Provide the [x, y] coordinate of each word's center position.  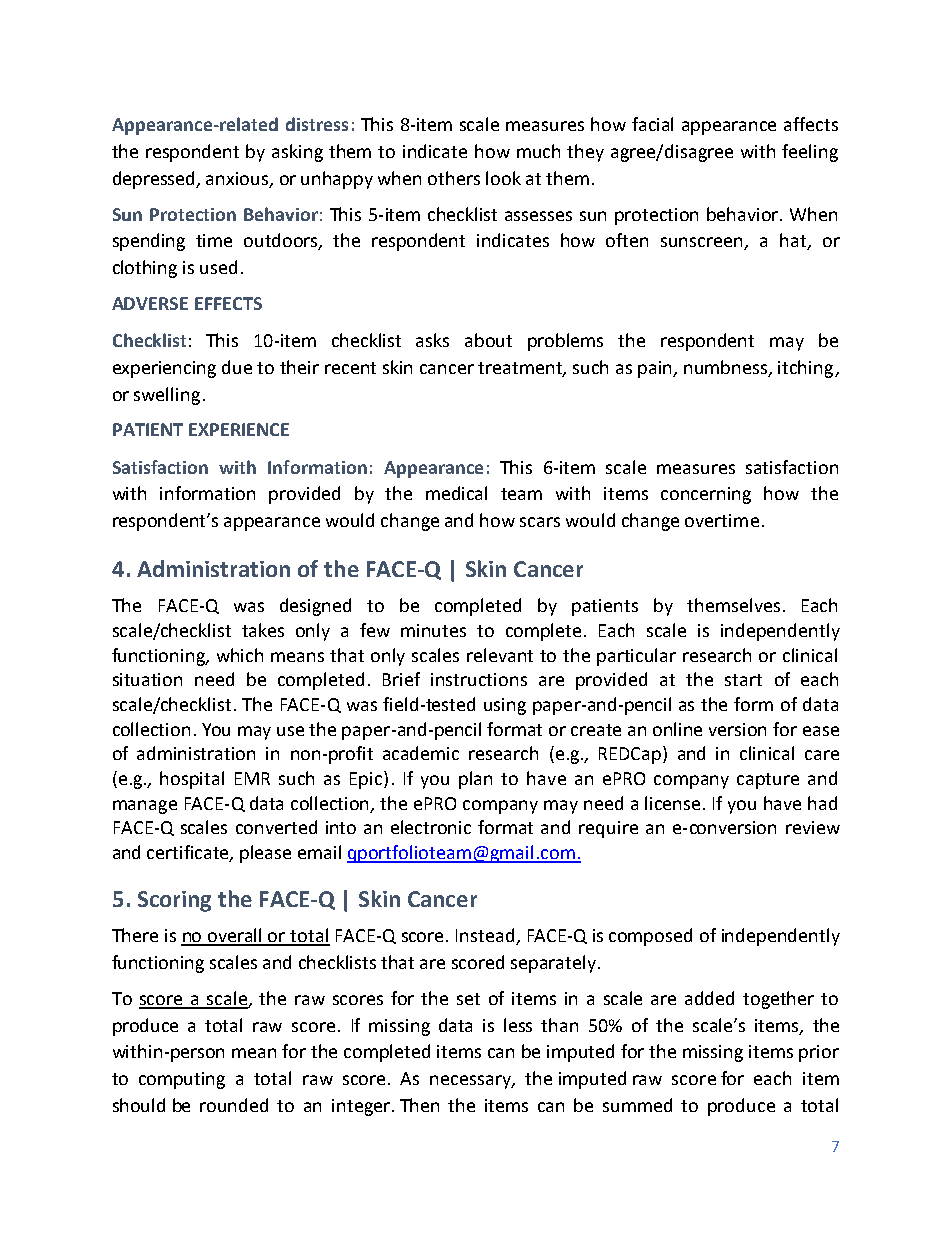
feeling [810, 153]
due [237, 367]
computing [182, 1080]
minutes [433, 630]
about [488, 340]
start [743, 680]
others [454, 178]
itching [807, 369]
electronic [431, 827]
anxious [238, 179]
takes [263, 630]
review [813, 827]
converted [276, 827]
